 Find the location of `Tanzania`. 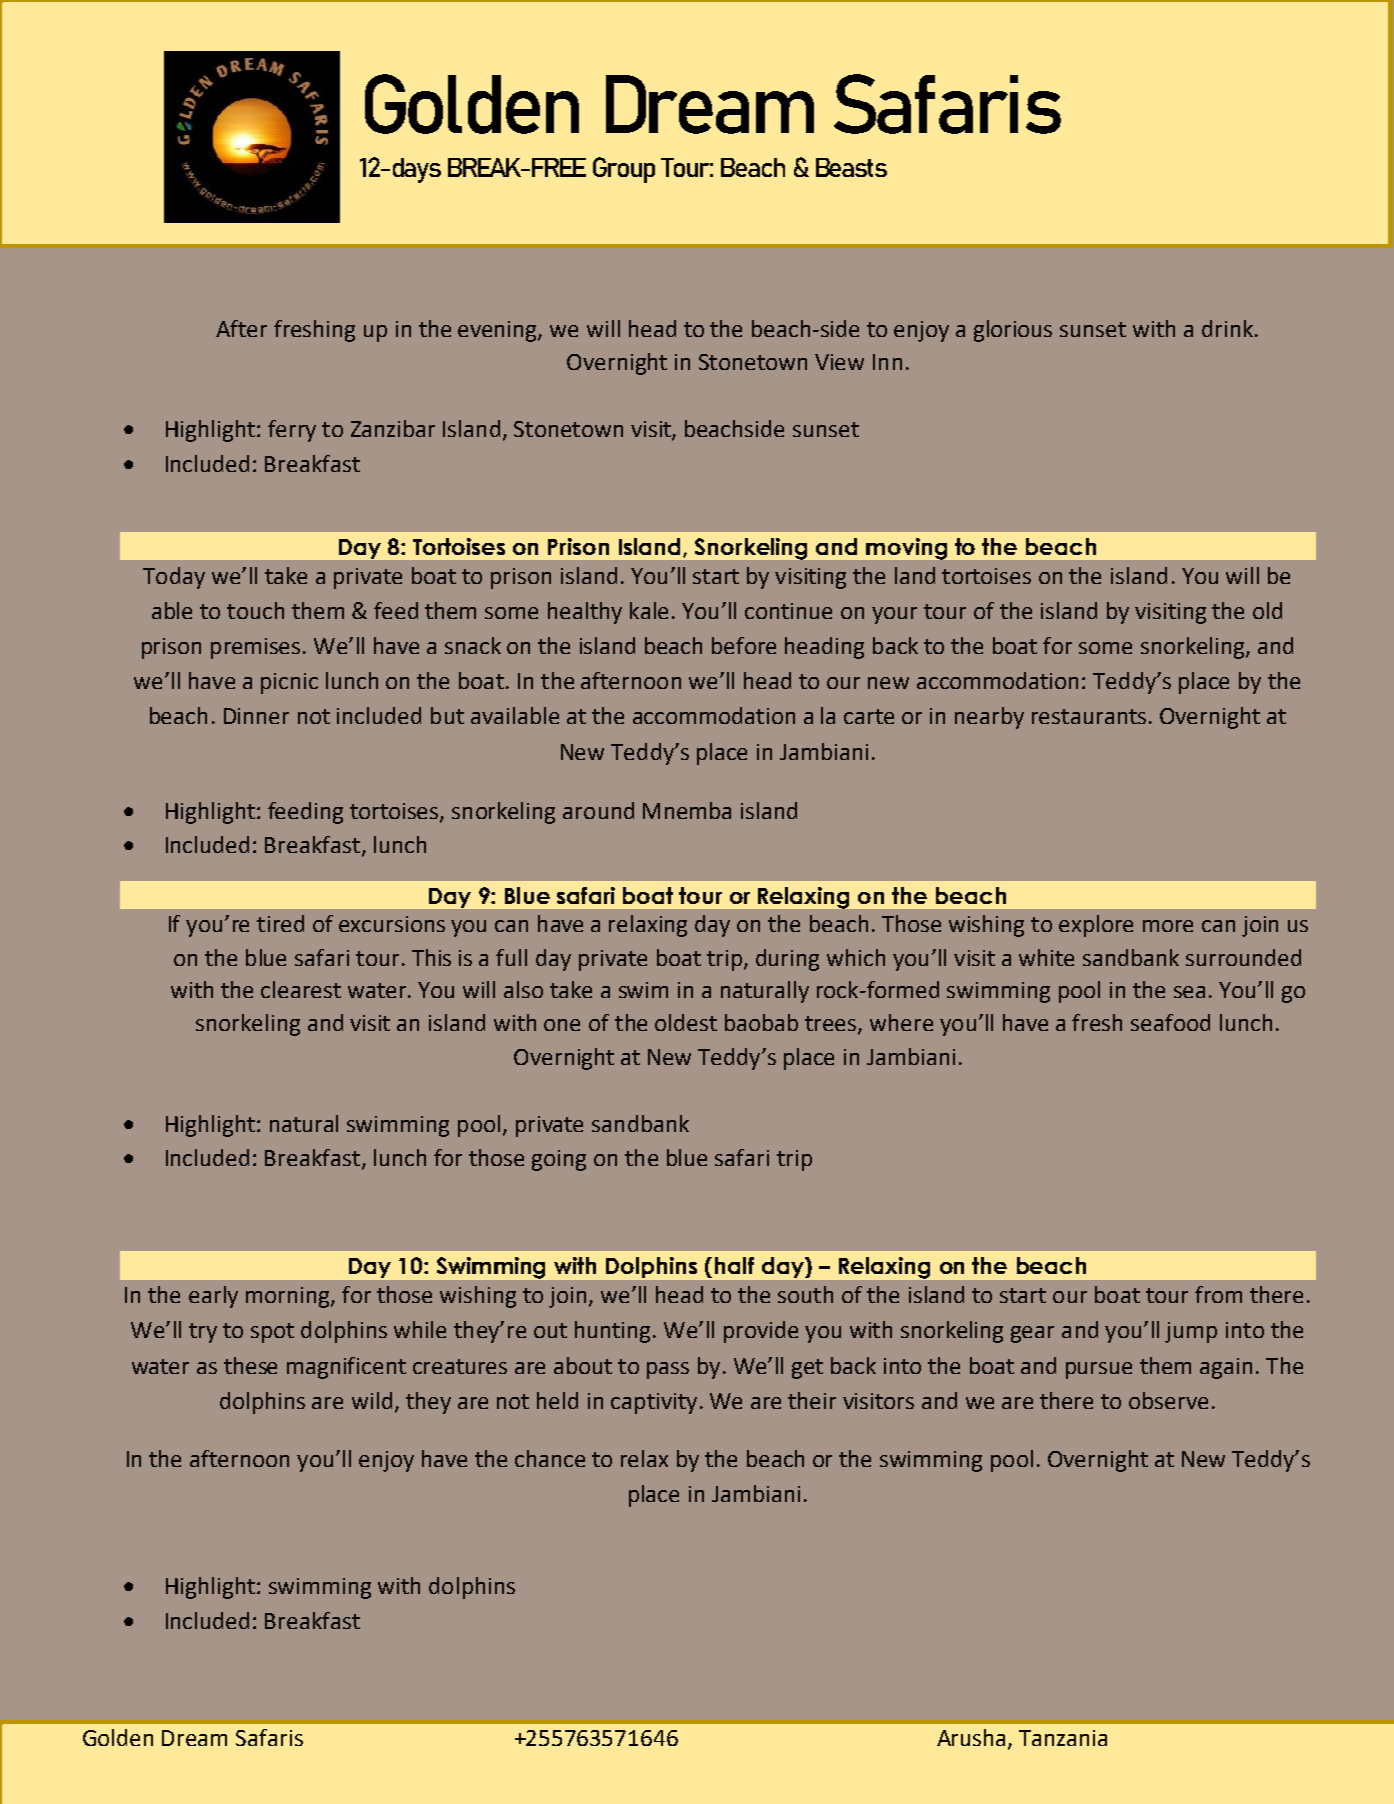

Tanzania is located at coordinates (1063, 1738).
